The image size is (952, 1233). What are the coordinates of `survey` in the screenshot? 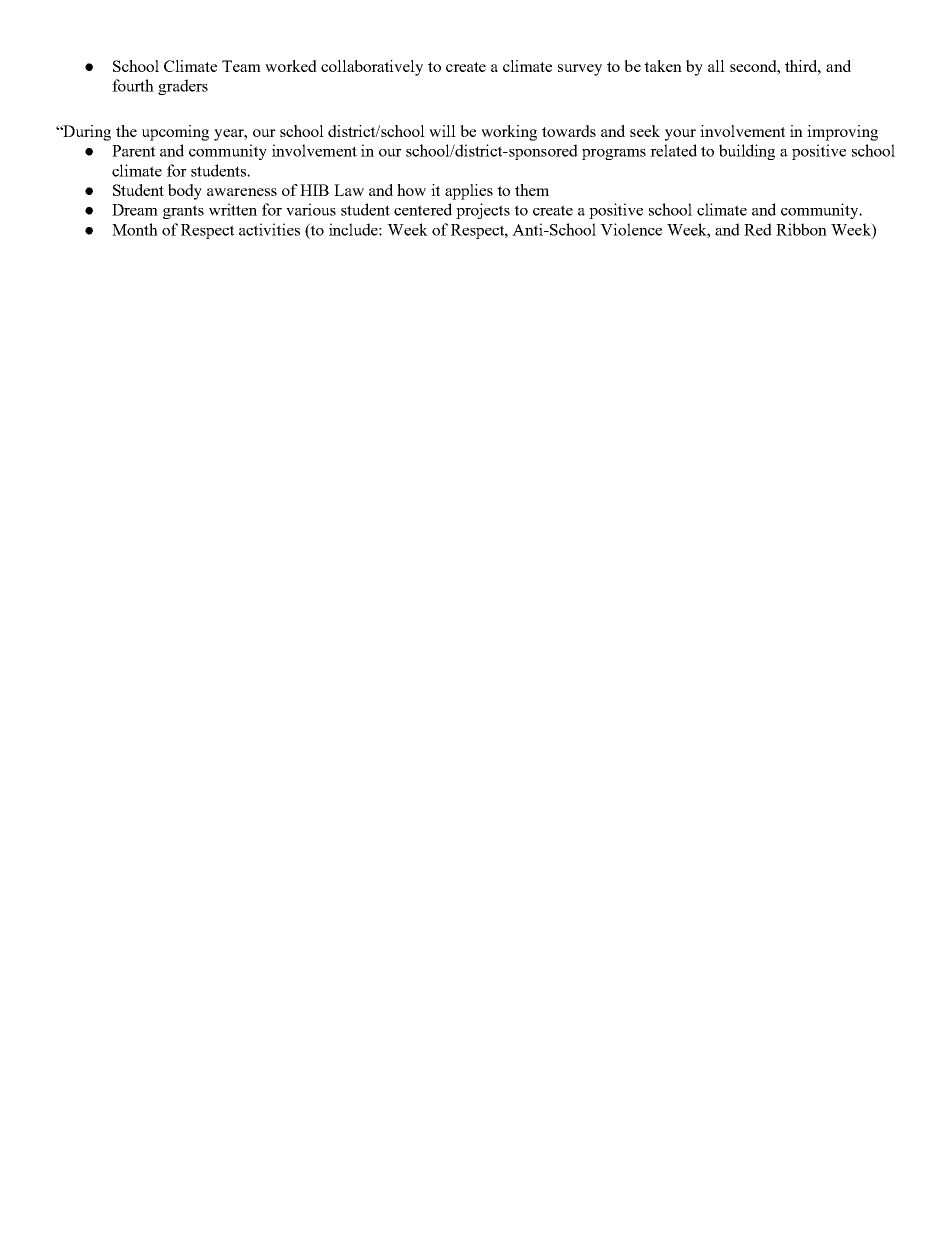 It's located at (580, 70).
